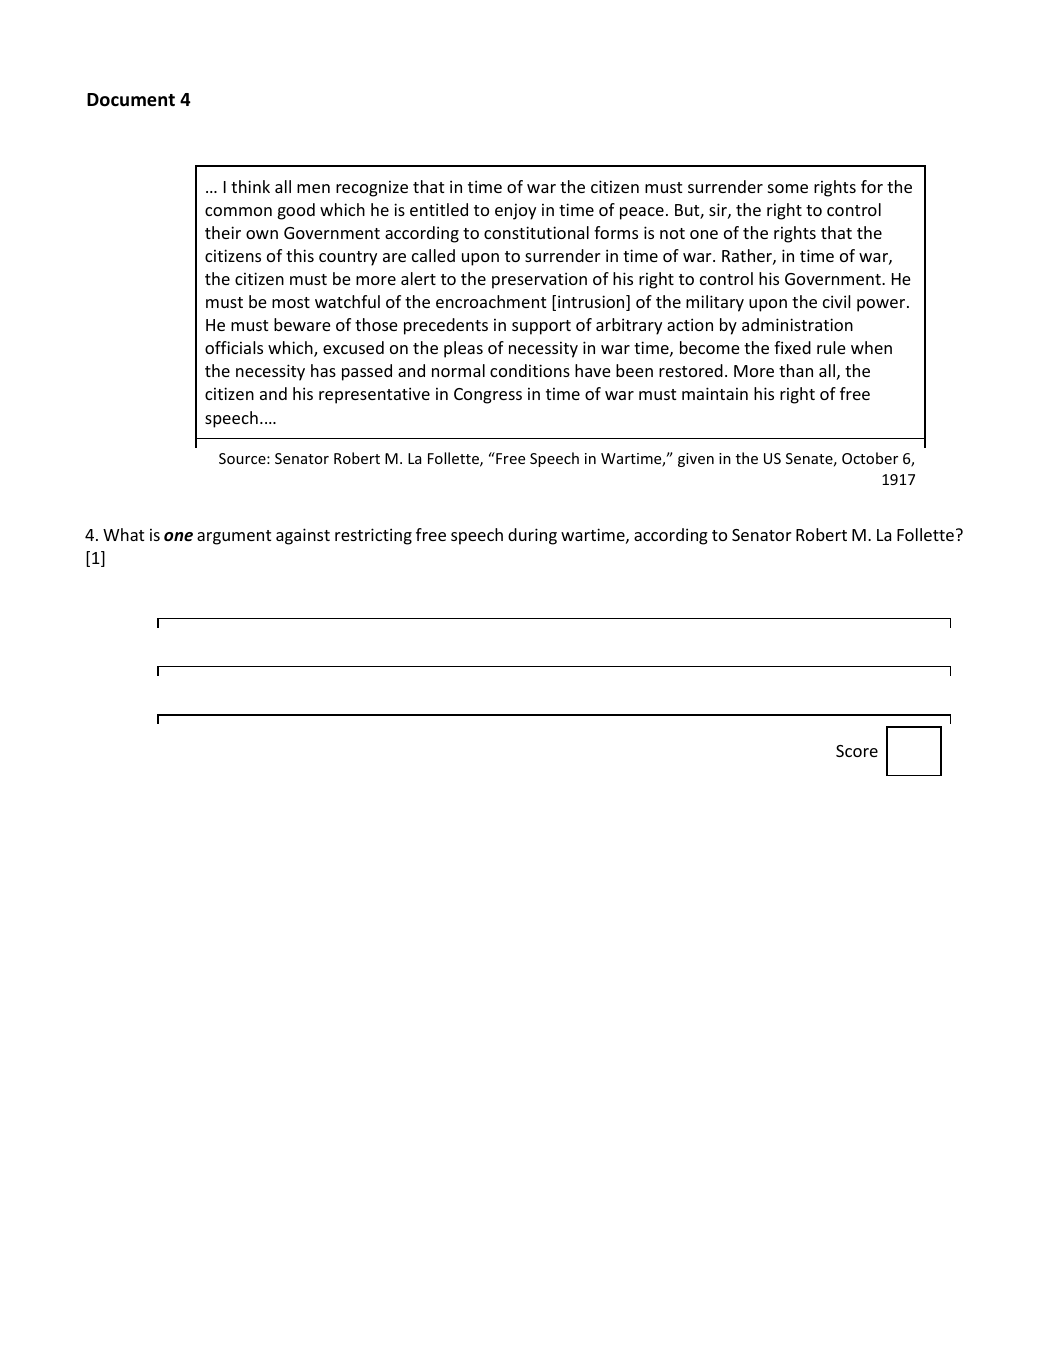 The width and height of the page is (1050, 1359). What do you see at coordinates (372, 189) in the page?
I see `recognize` at bounding box center [372, 189].
